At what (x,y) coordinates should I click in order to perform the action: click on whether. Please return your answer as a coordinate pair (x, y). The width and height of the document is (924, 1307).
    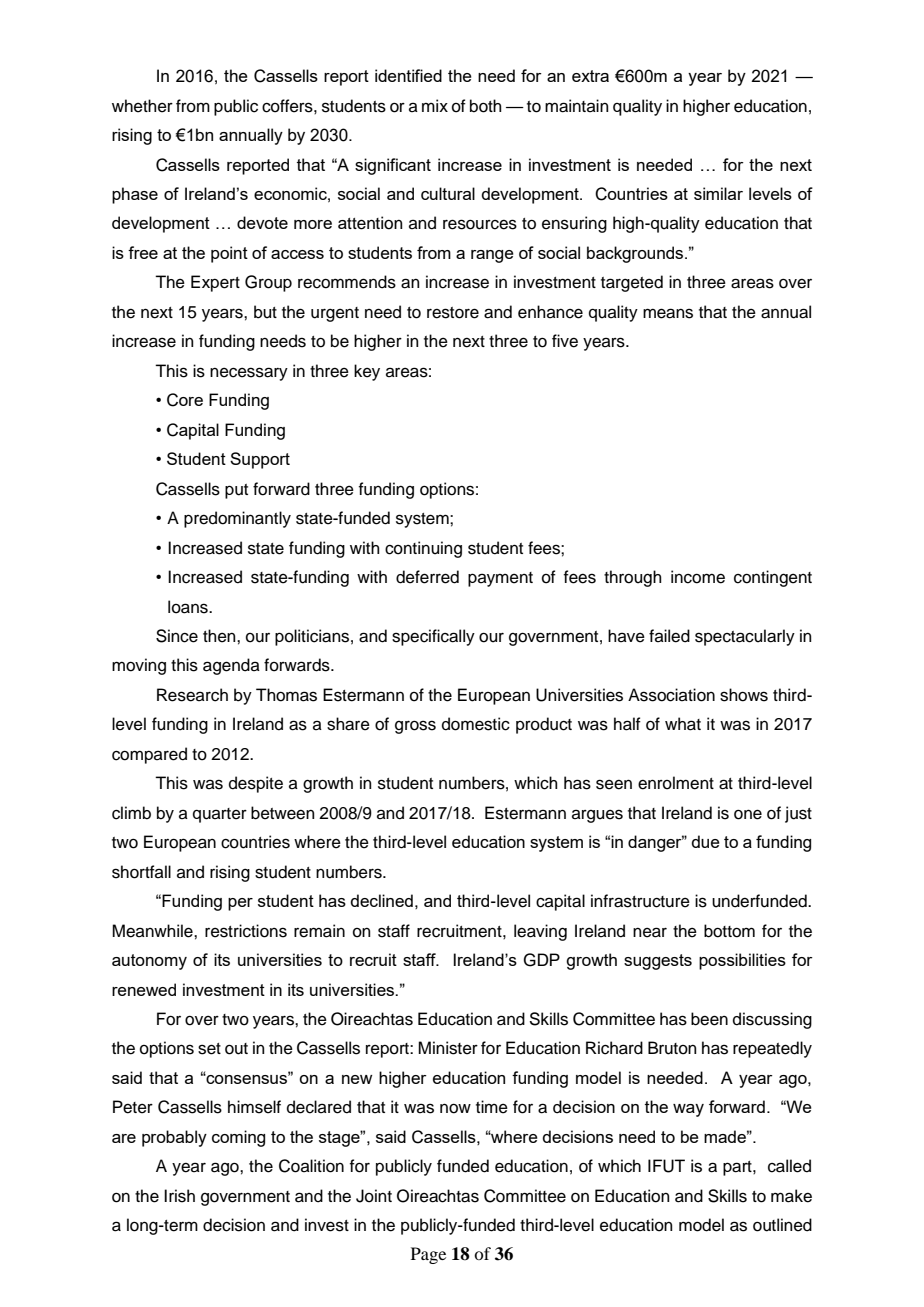
    Looking at the image, I should click on (142, 106).
